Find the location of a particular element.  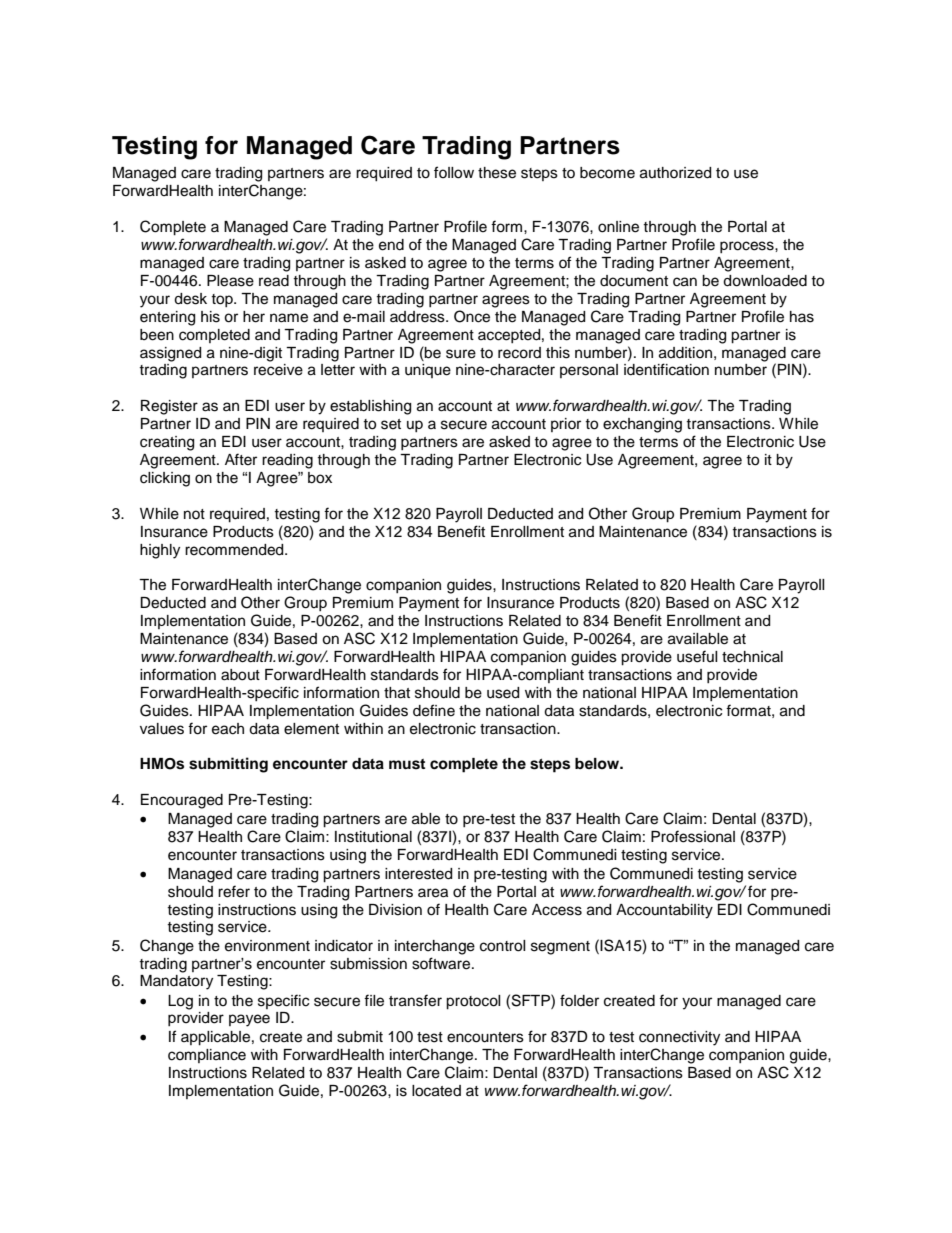

Please is located at coordinates (230, 281).
